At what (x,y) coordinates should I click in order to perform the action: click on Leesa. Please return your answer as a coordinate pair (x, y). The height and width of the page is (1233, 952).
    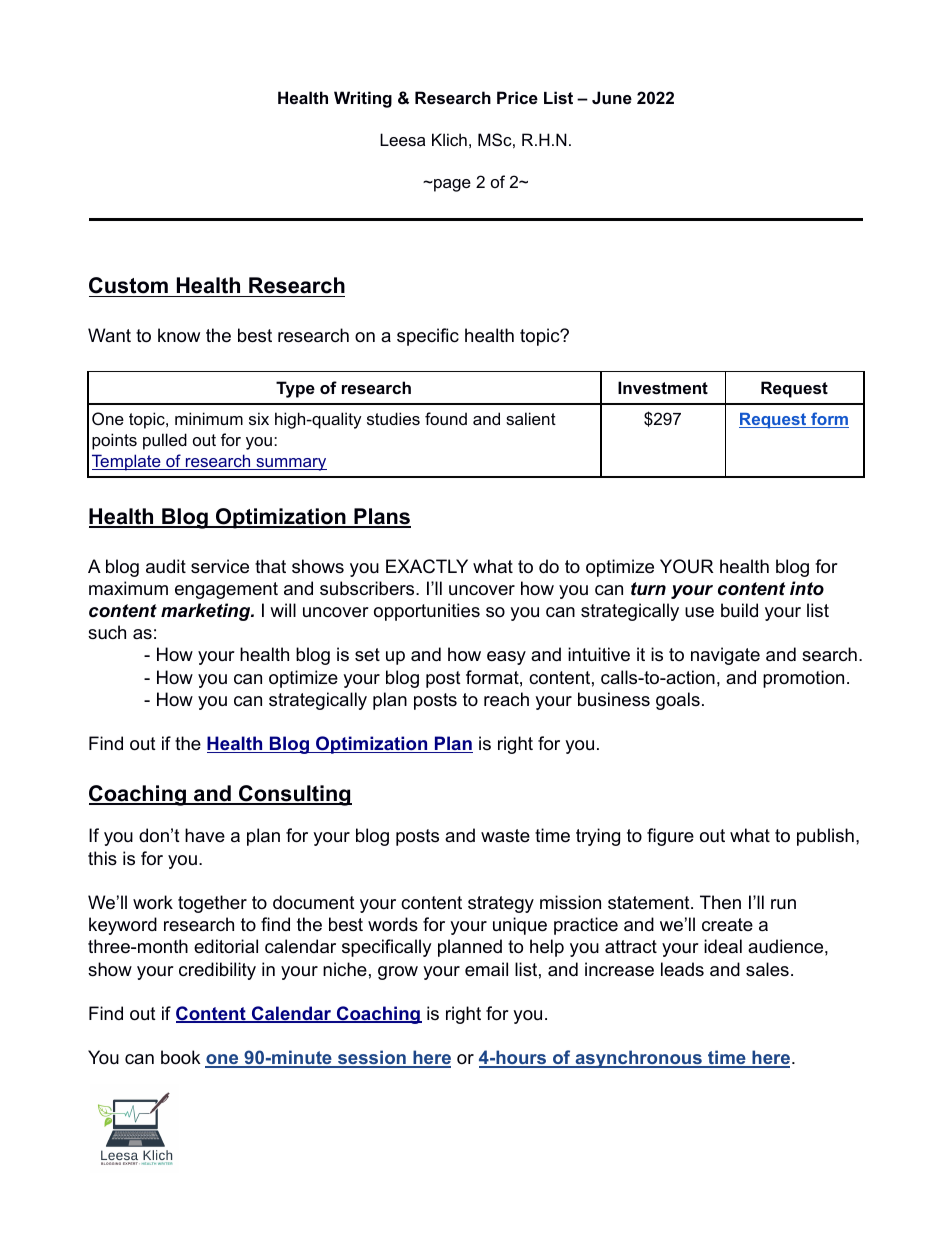
    Looking at the image, I should click on (402, 139).
